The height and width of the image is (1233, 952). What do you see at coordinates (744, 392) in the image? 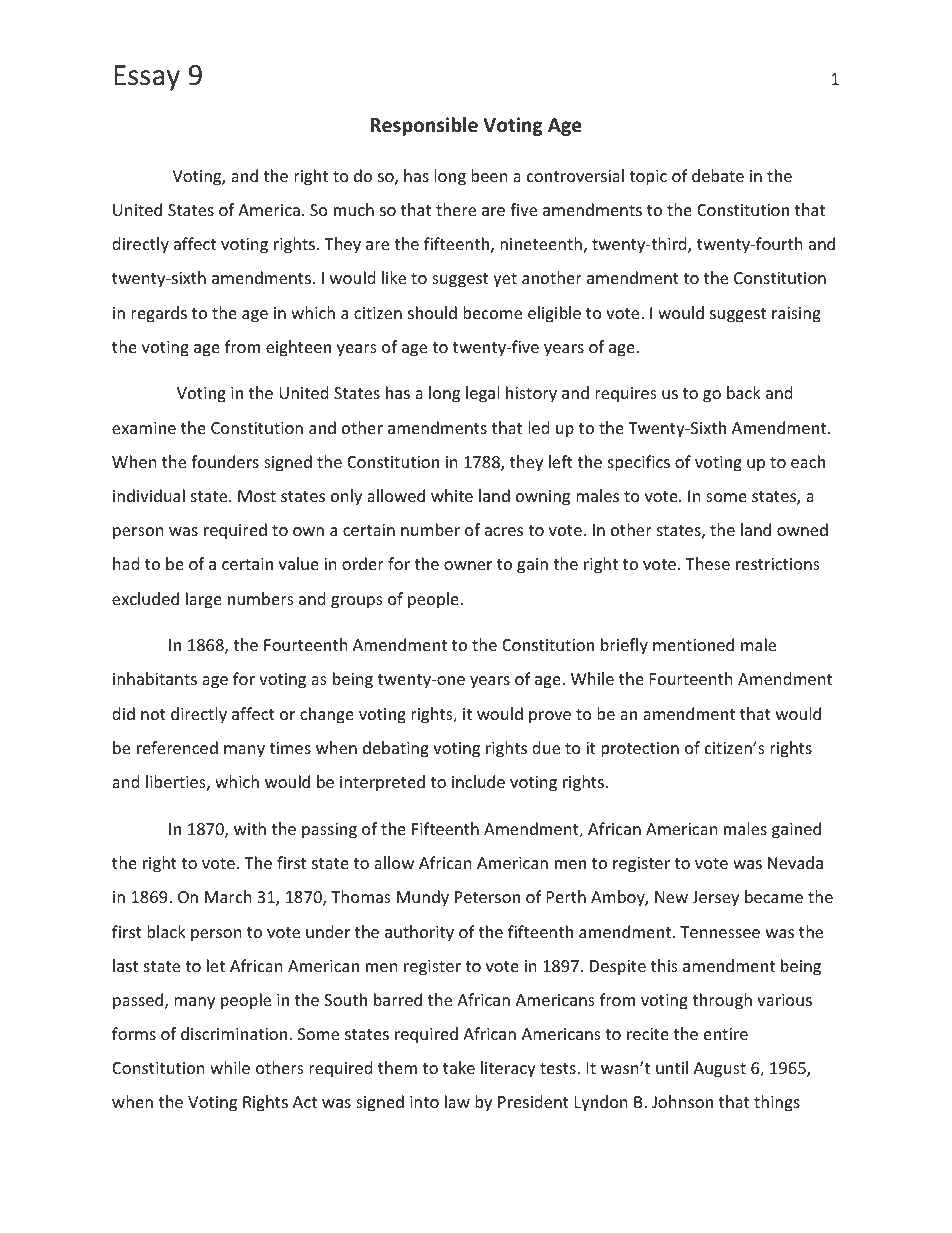
I see `back` at bounding box center [744, 392].
